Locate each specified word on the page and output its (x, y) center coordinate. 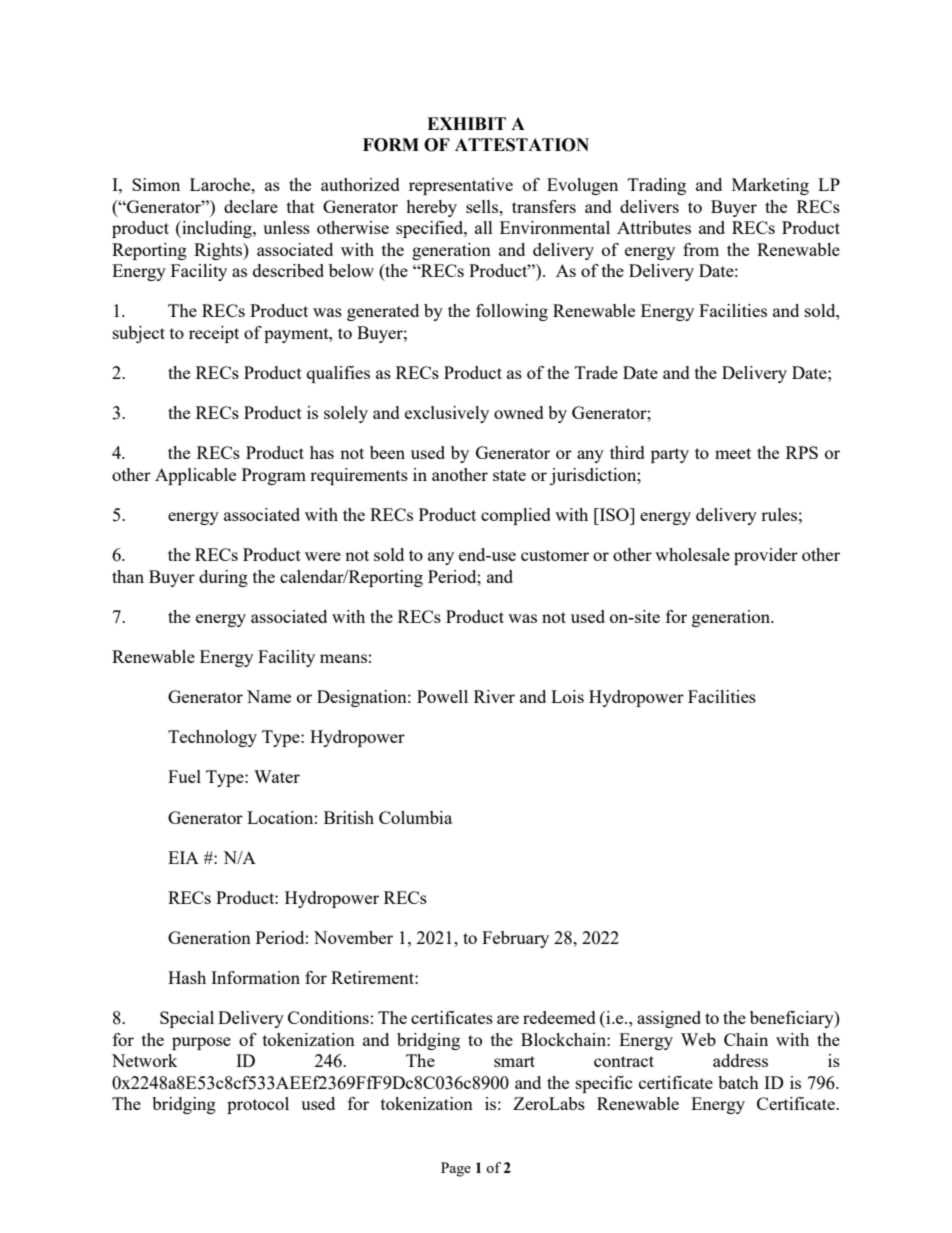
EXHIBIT (466, 123)
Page (456, 1169)
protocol (258, 1105)
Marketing (770, 186)
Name (269, 696)
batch (738, 1082)
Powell (442, 696)
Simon (156, 184)
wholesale (692, 554)
